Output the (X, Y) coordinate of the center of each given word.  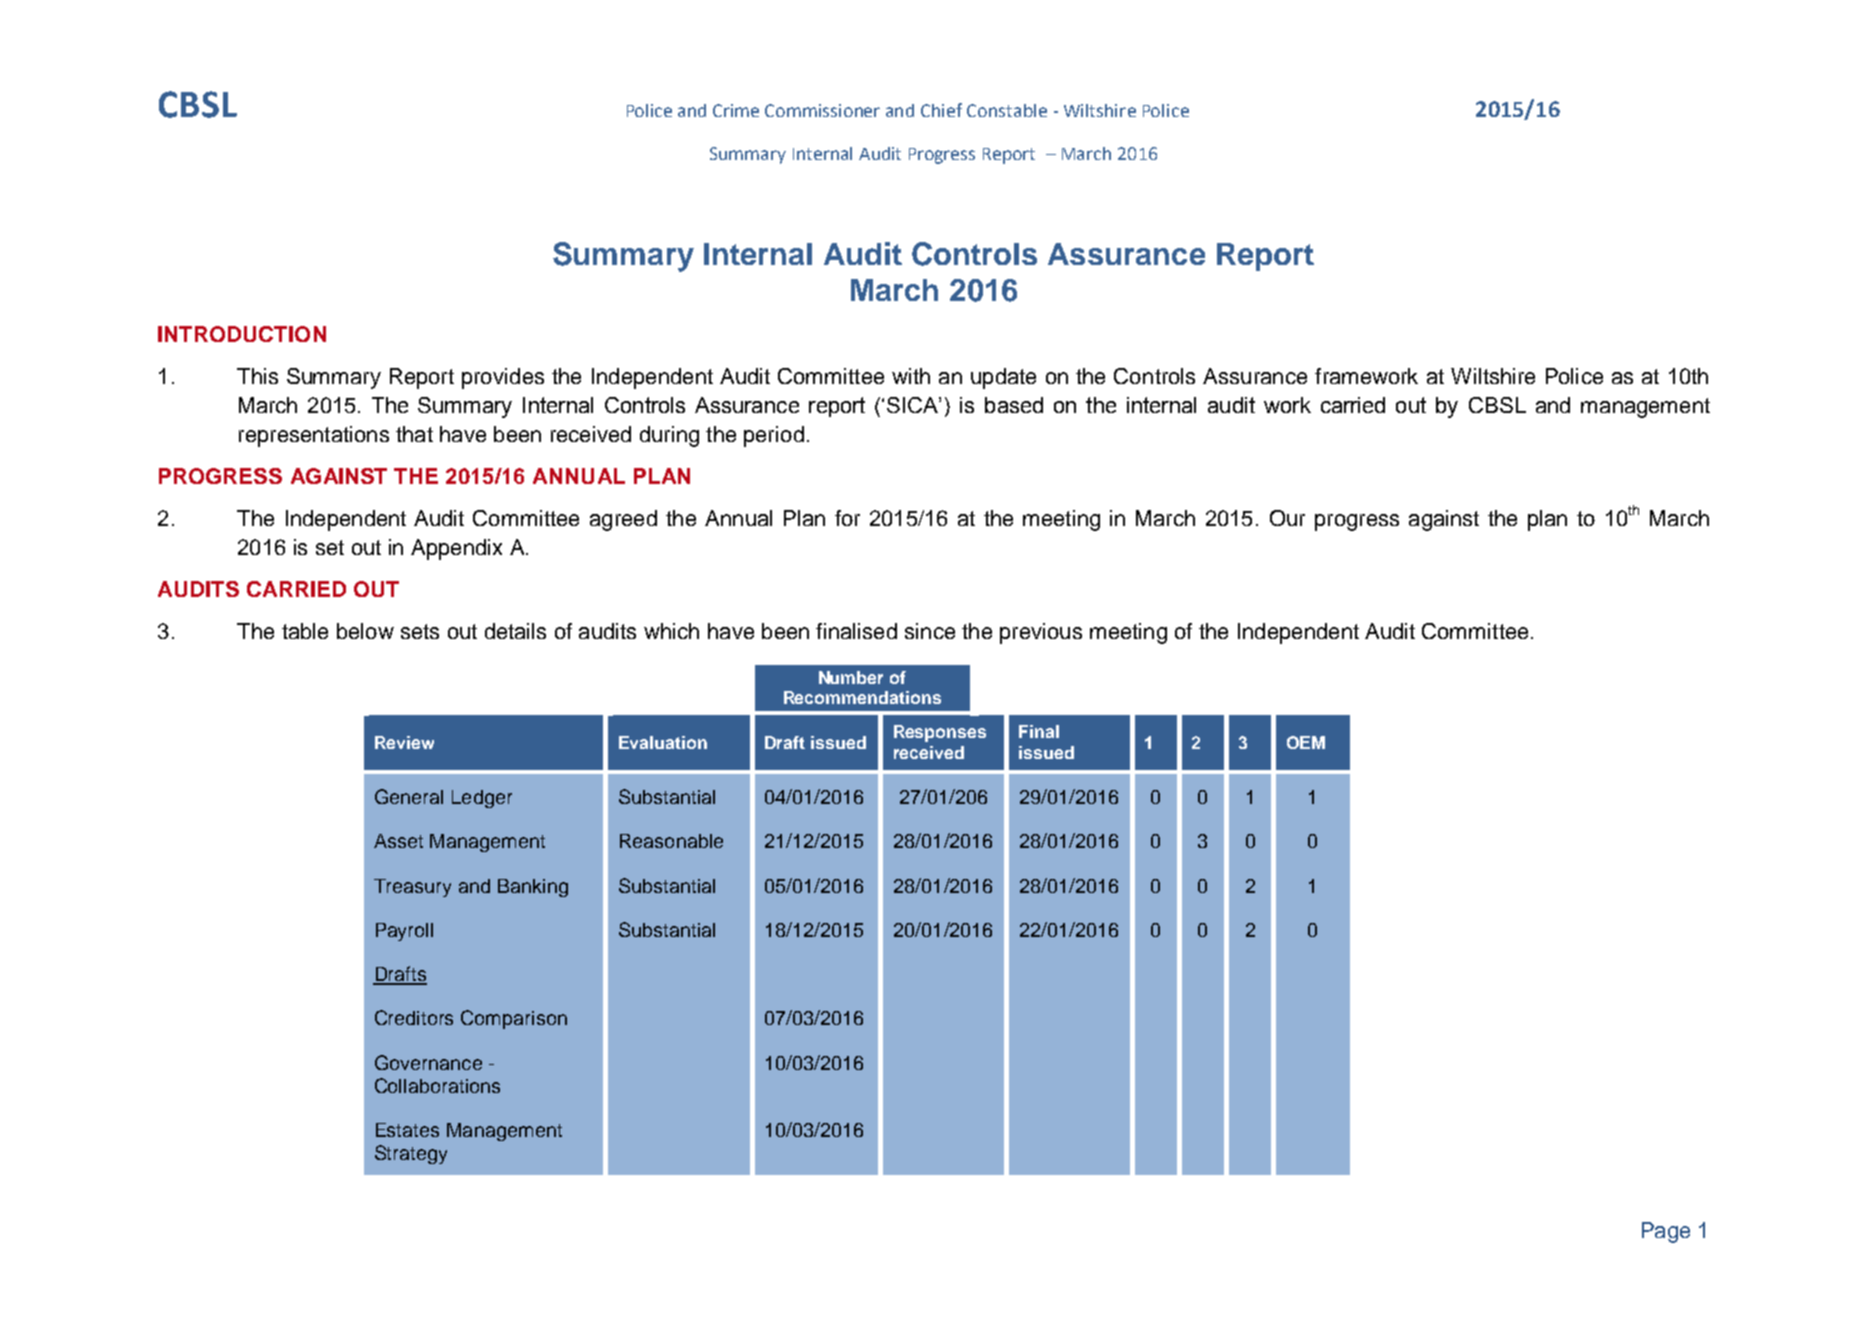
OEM (1306, 742)
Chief (941, 110)
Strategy (411, 1154)
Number (851, 677)
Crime (736, 110)
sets (420, 631)
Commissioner (822, 110)
